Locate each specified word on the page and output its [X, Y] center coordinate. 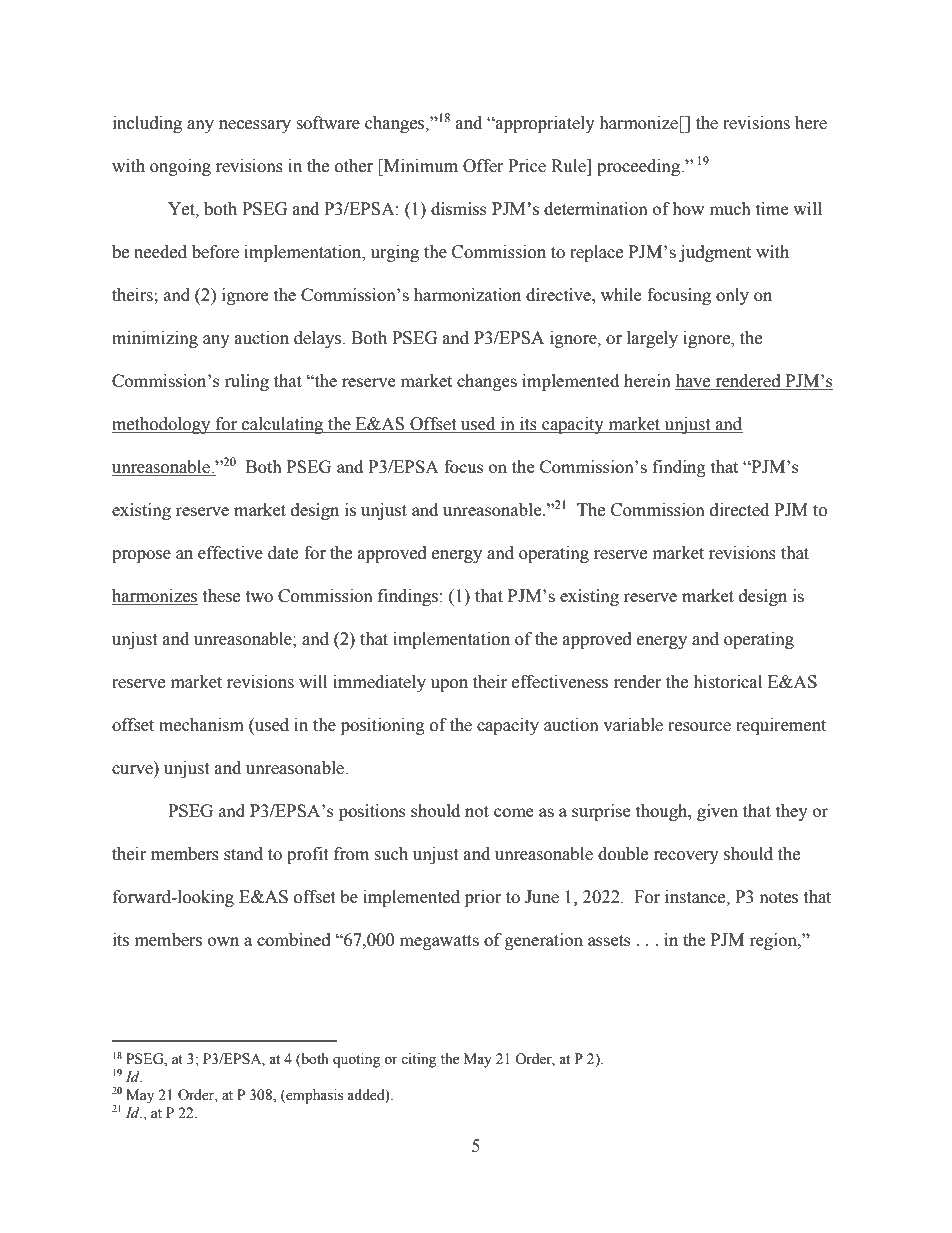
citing [418, 1060]
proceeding [640, 167]
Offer [483, 166]
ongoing [180, 167]
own [223, 941]
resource [699, 727]
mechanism [201, 725]
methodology [162, 425]
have [694, 382]
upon [449, 685]
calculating [283, 425]
